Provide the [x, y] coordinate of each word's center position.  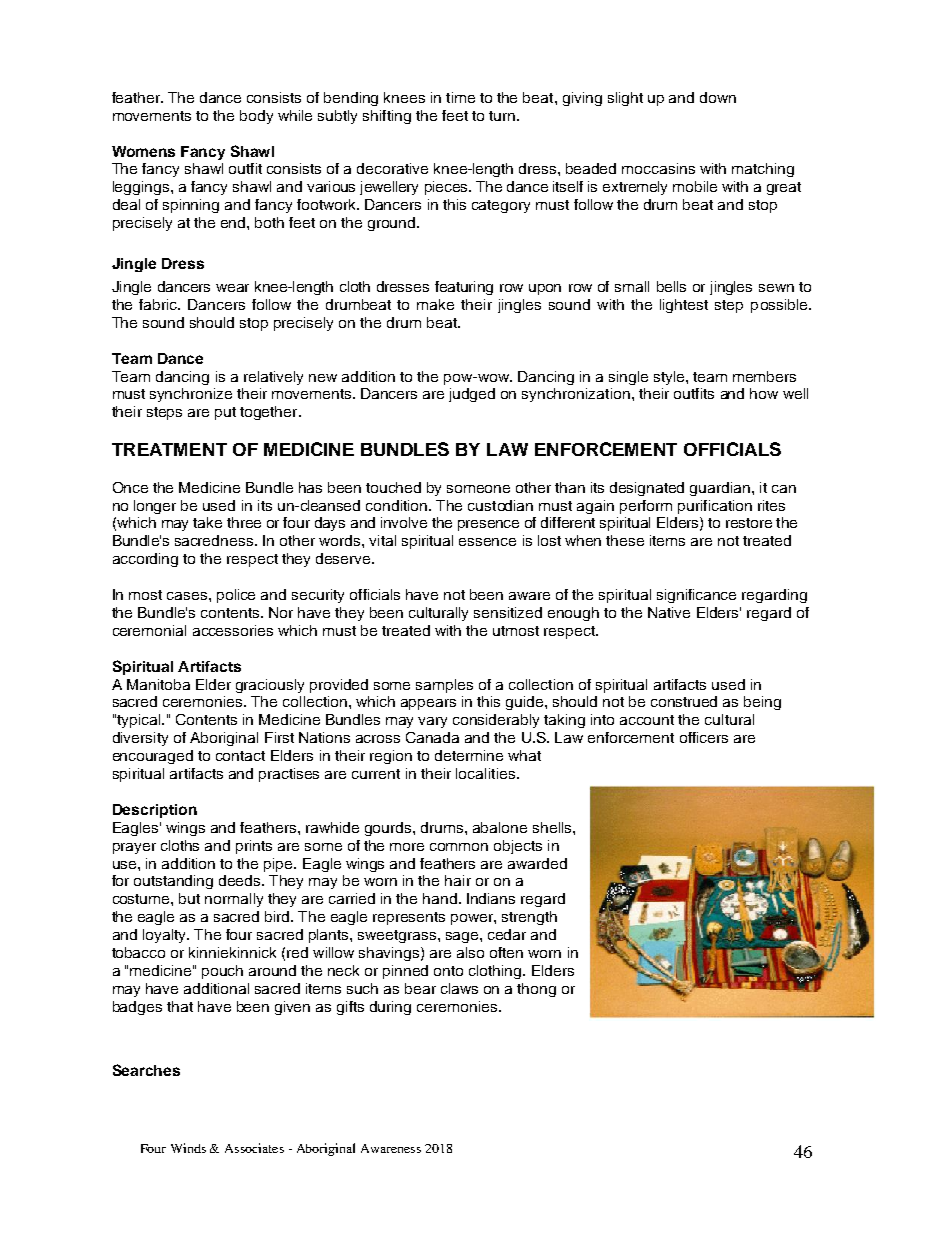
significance [696, 596]
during [390, 1008]
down [718, 97]
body [256, 117]
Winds [188, 1148]
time [460, 97]
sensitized [508, 612]
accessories [233, 630]
